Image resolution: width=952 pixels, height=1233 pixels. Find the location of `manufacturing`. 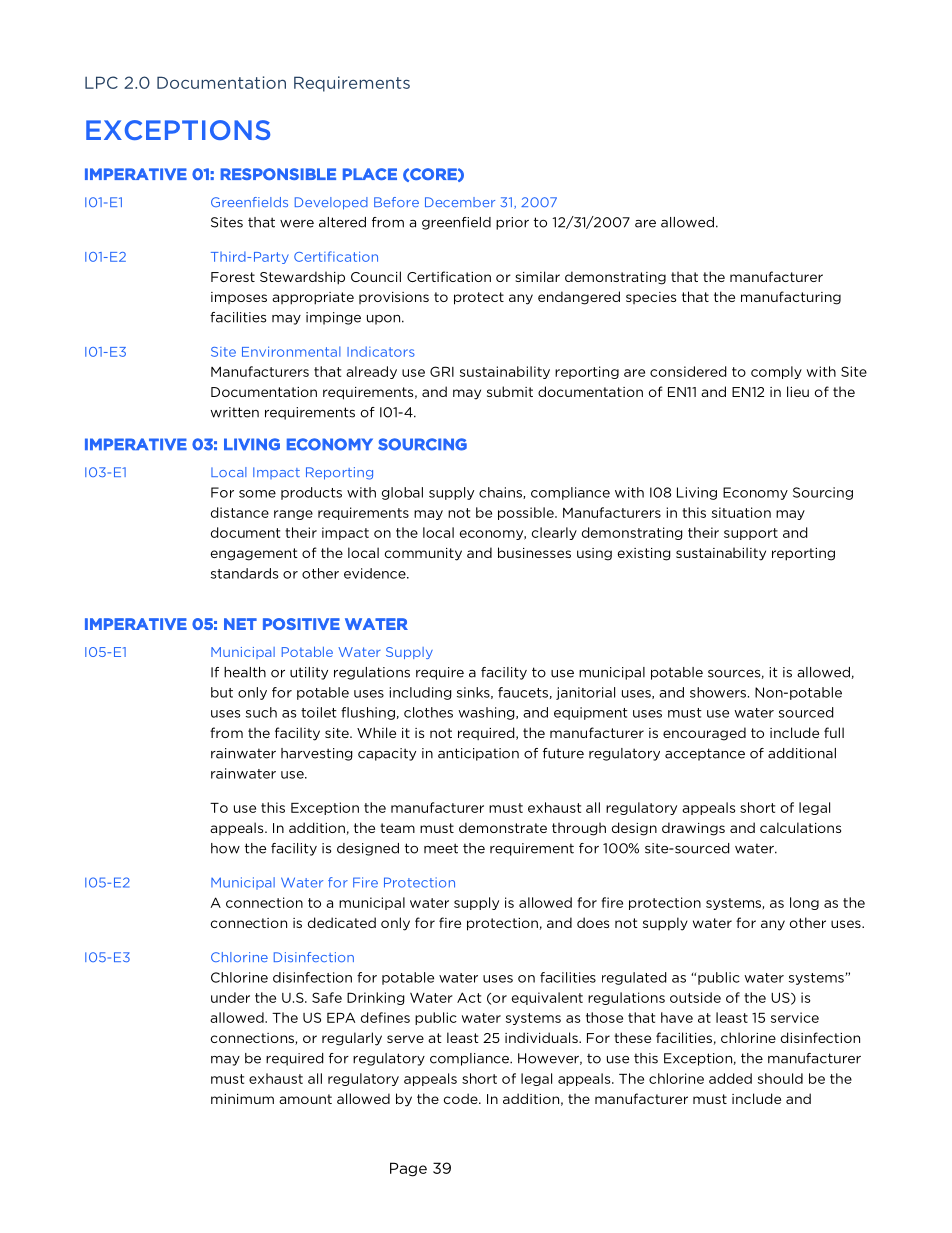

manufacturing is located at coordinates (791, 298).
